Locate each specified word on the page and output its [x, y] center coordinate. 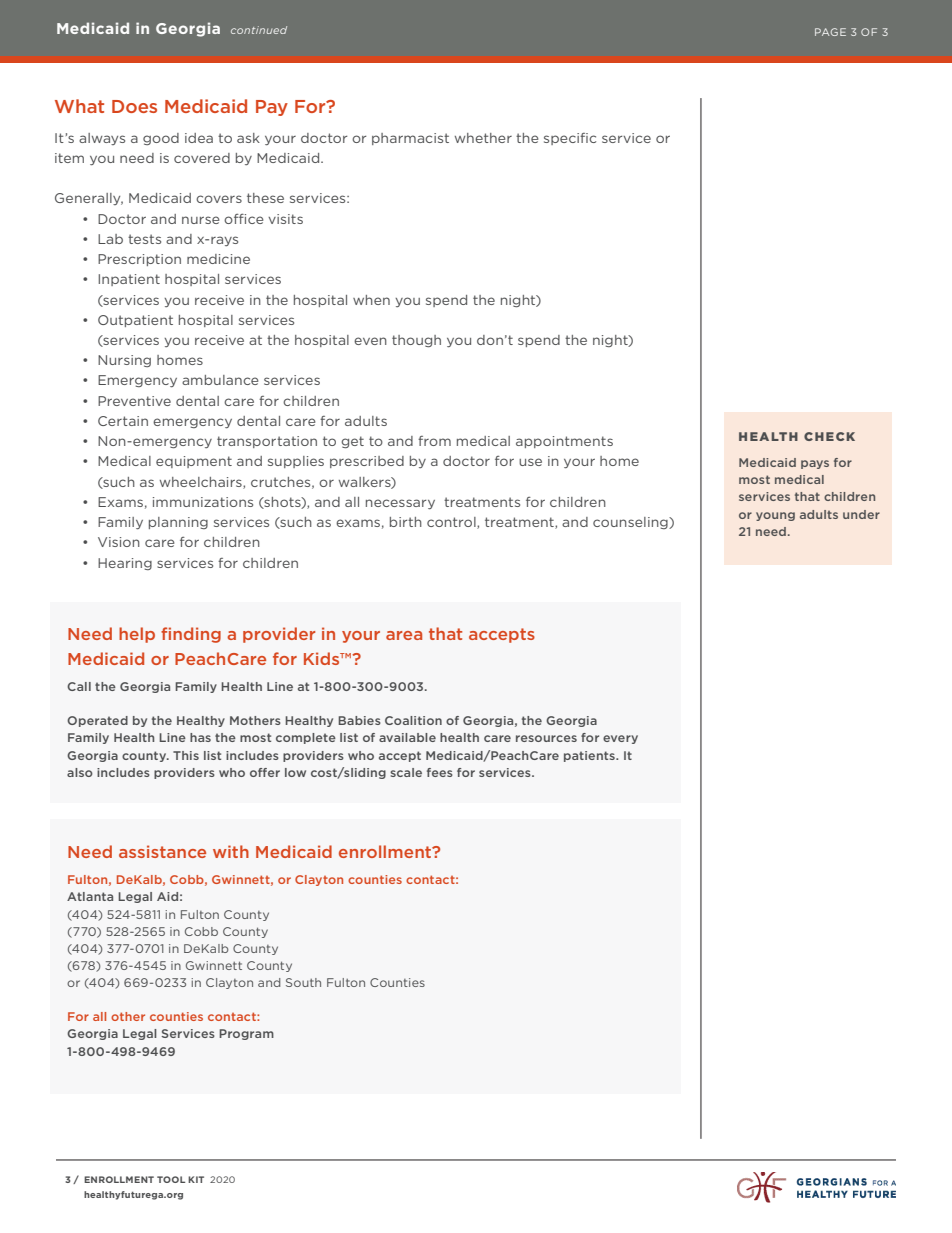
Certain [123, 421]
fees [440, 772]
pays [815, 464]
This [186, 755]
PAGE [830, 32]
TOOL [171, 1179]
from [434, 441]
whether [483, 138]
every [620, 739]
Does [134, 106]
